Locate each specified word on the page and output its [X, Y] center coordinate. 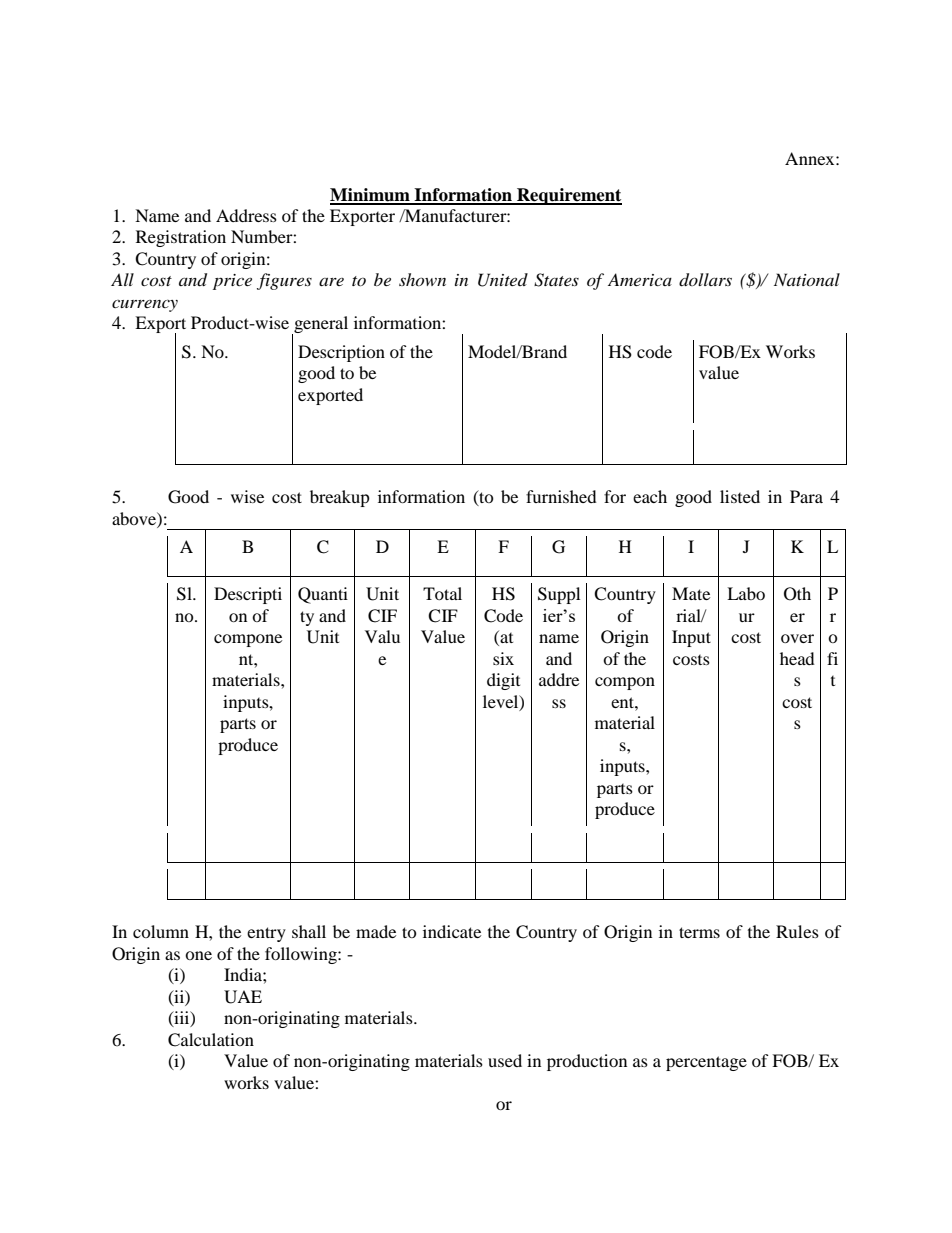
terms [699, 932]
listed [740, 496]
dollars [705, 280]
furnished [561, 496]
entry [266, 934]
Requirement [568, 196]
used [505, 1060]
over [797, 638]
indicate [452, 931]
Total [442, 593]
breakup [340, 498]
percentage [706, 1063]
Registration [181, 238]
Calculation [211, 1040]
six [503, 658]
